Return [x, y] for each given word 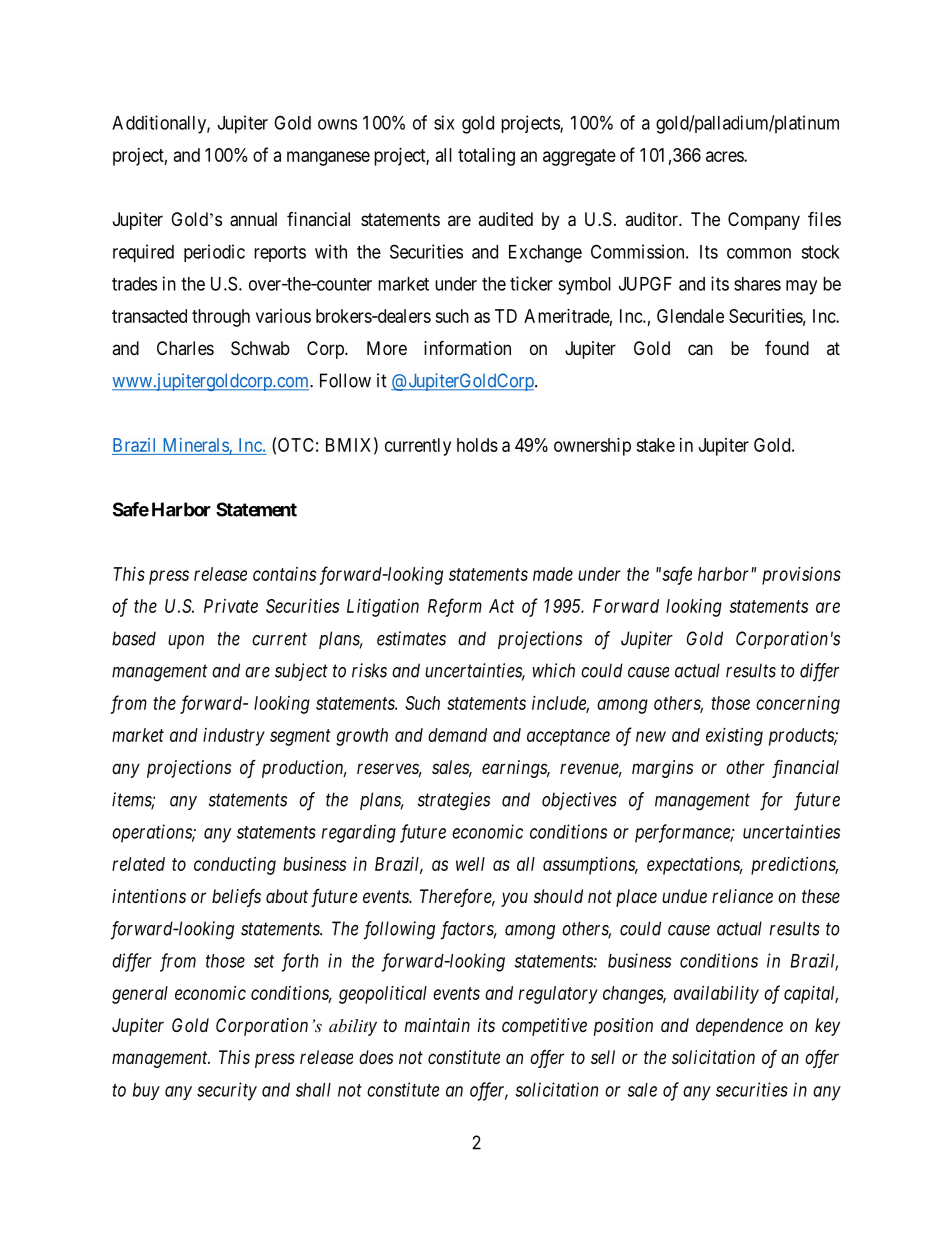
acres [725, 156]
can [700, 350]
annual [253, 219]
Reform [455, 607]
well [470, 864]
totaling [486, 157]
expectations [694, 866]
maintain [437, 1025]
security [227, 1091]
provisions [801, 576]
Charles [185, 348]
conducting [235, 866]
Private [231, 606]
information [467, 348]
